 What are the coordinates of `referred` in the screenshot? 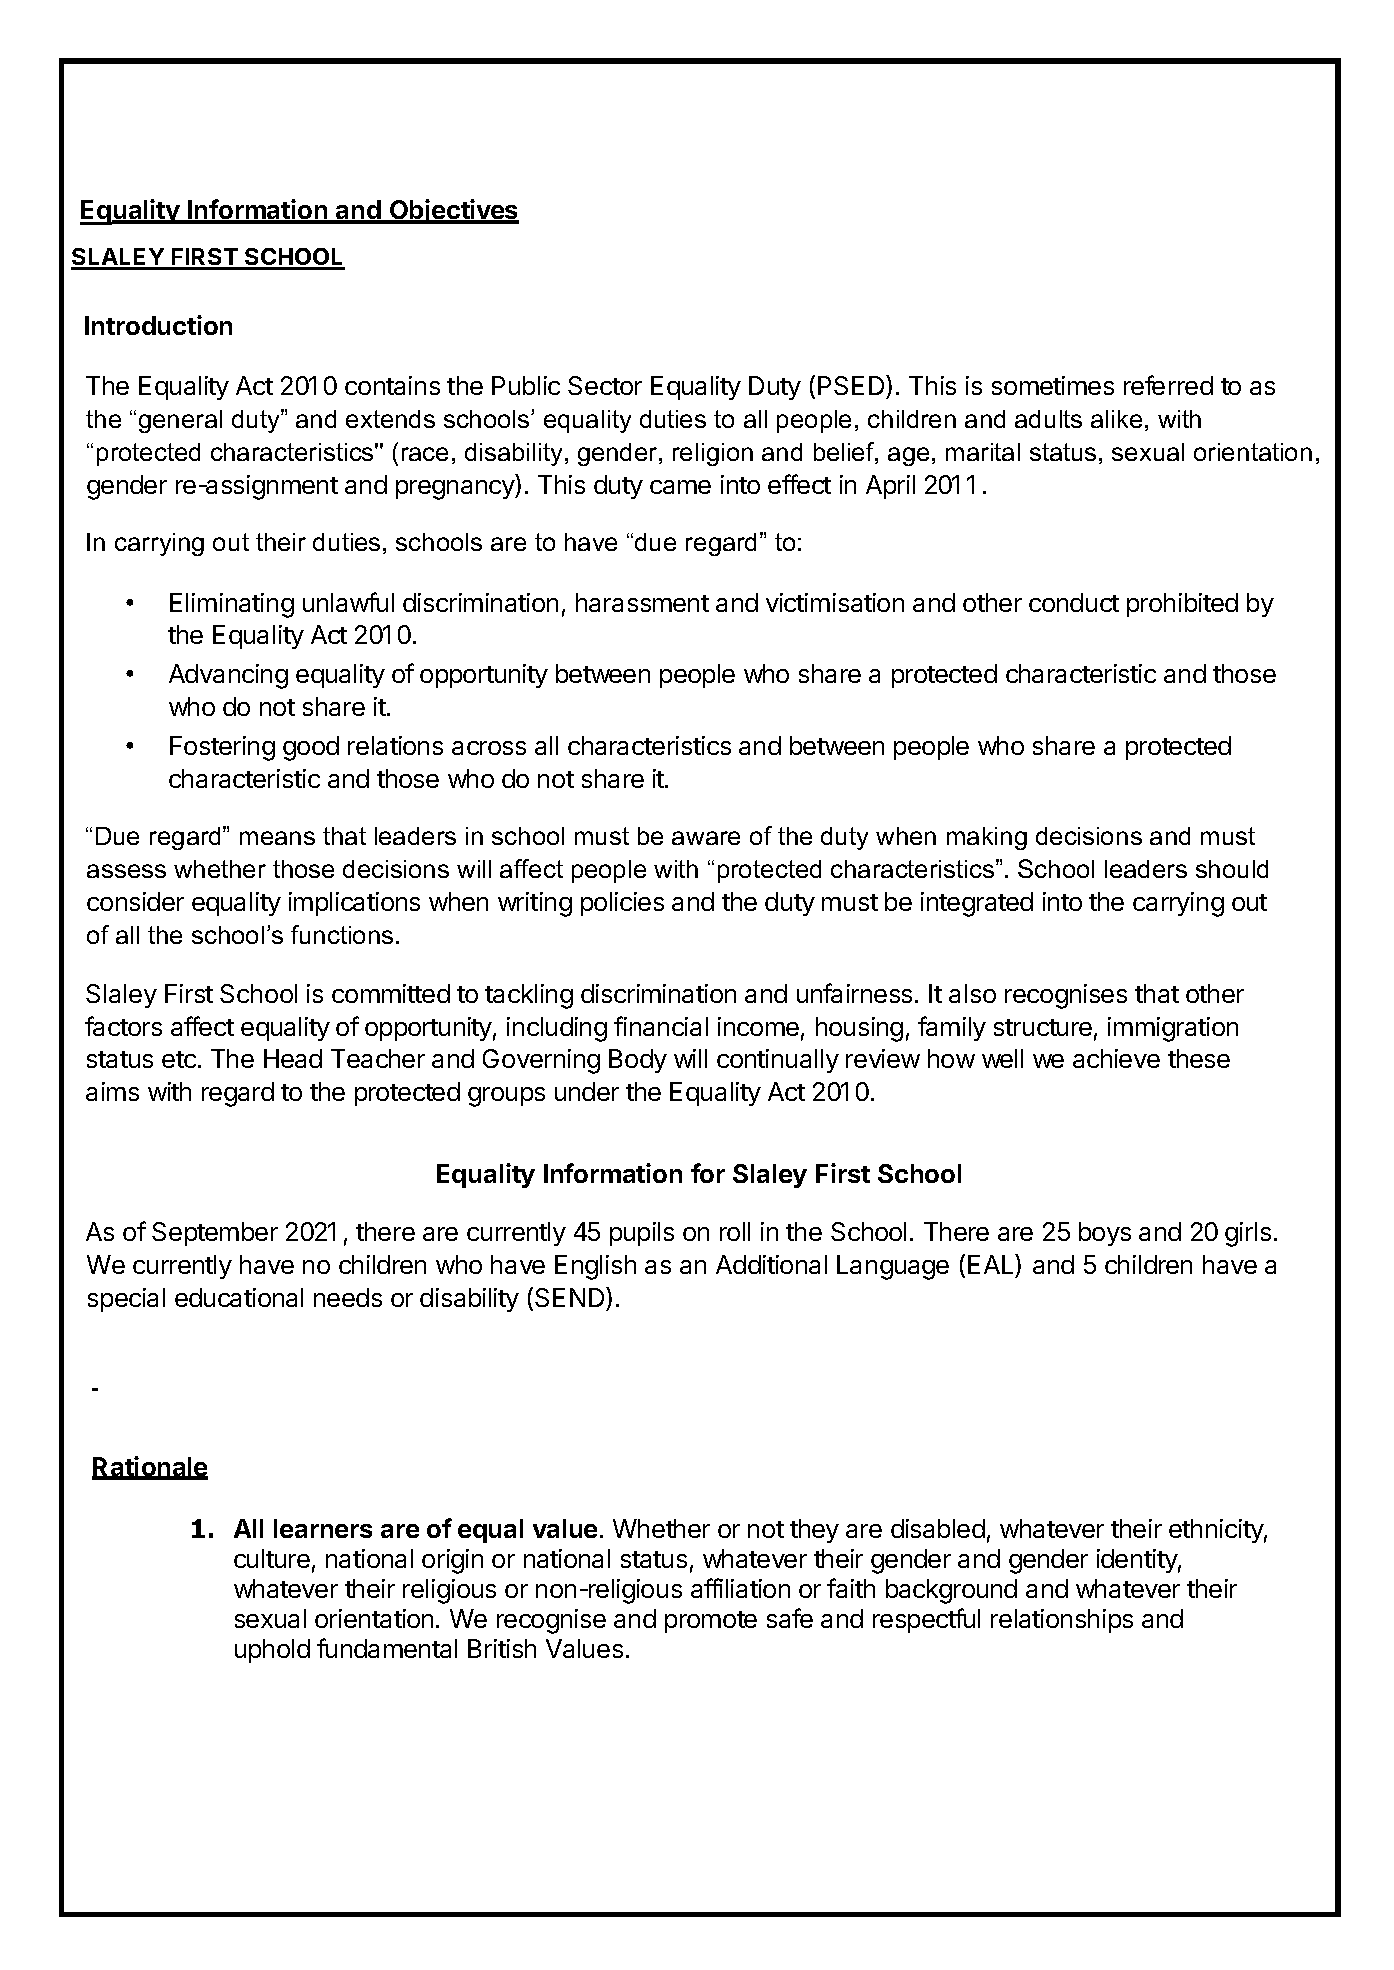 It's located at (1168, 385).
